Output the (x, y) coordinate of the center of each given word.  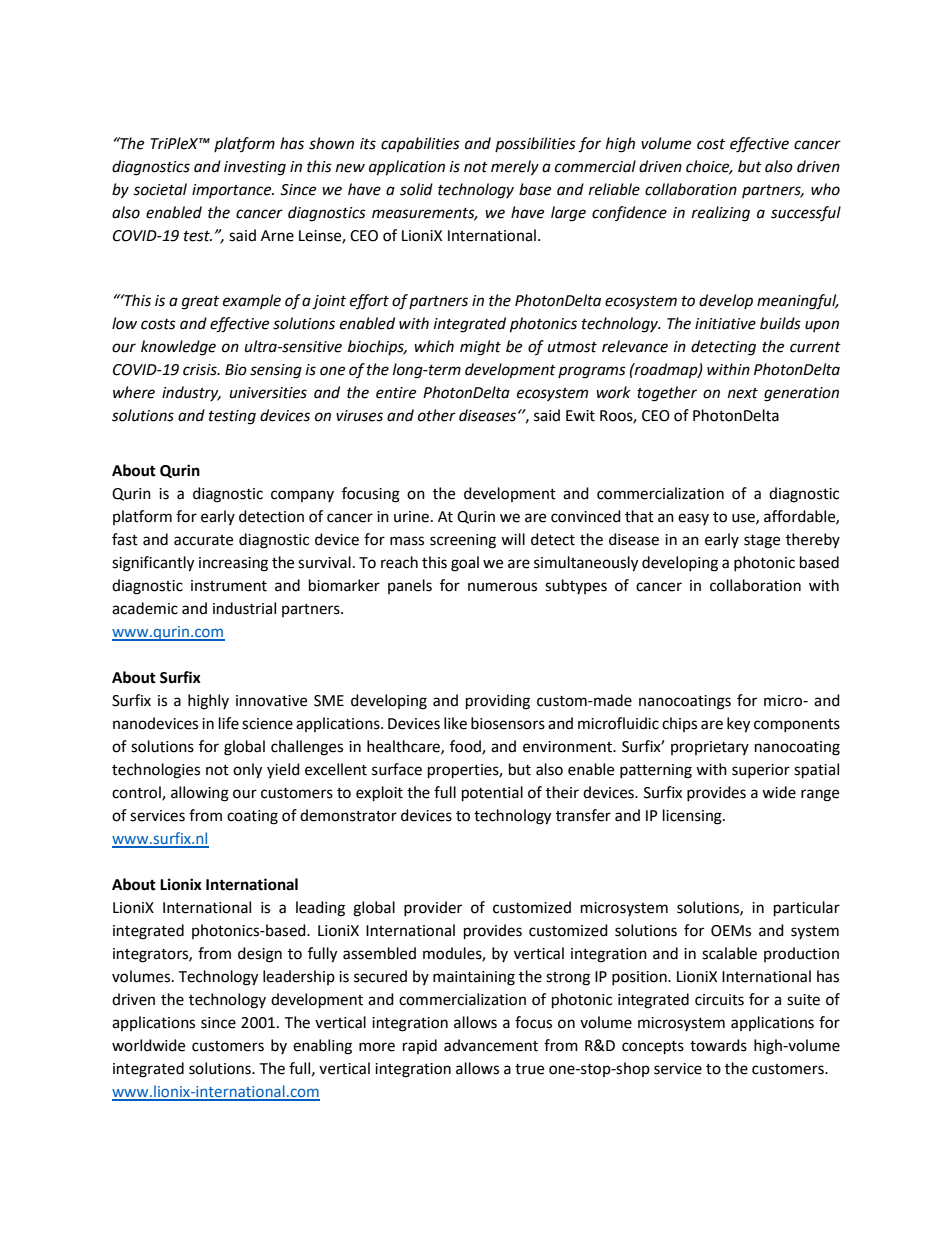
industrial (244, 608)
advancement (491, 1045)
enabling (322, 1047)
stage (762, 542)
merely (515, 168)
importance (233, 191)
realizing (721, 214)
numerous (502, 587)
